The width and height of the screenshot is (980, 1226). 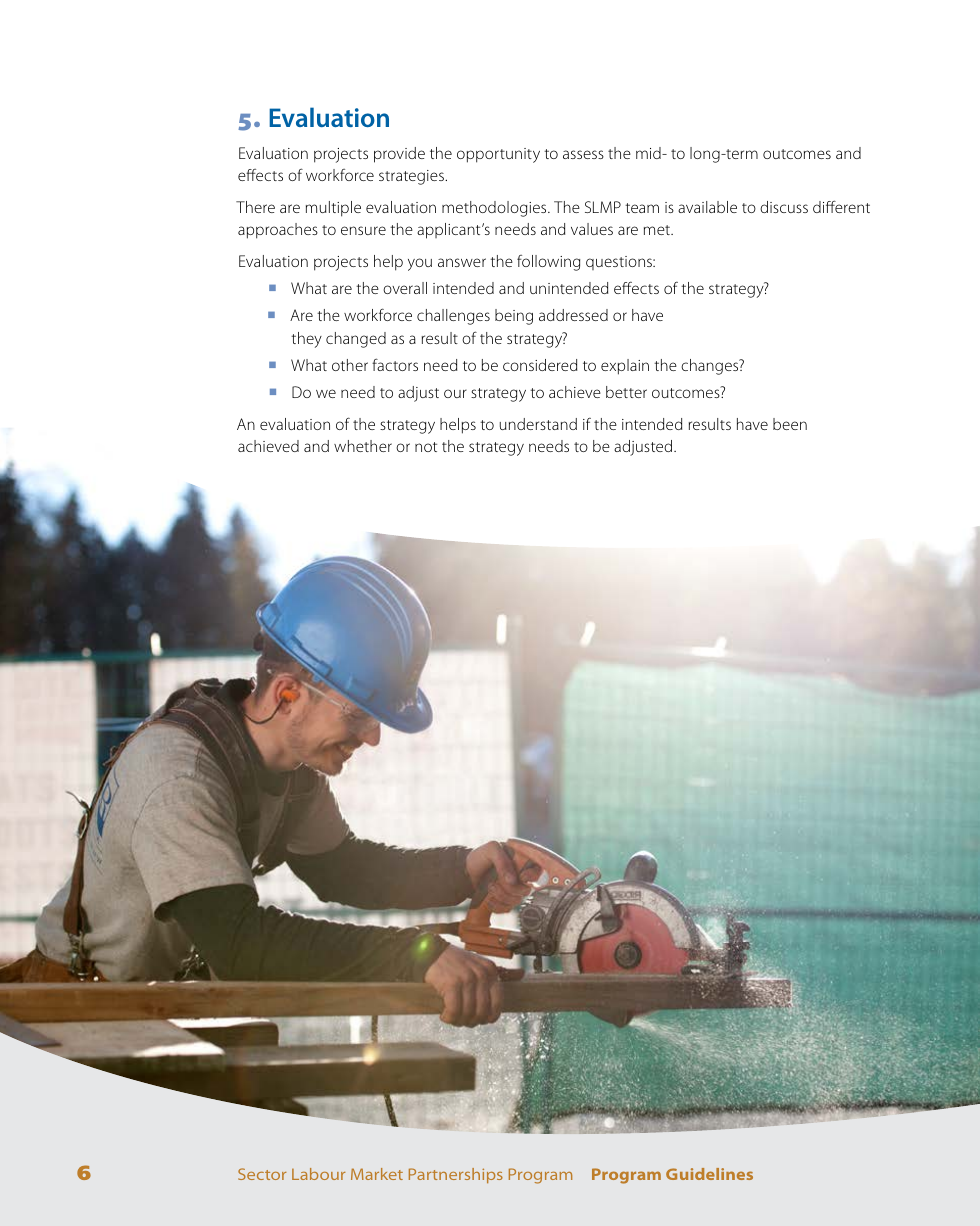 I want to click on Labour, so click(x=319, y=1174).
